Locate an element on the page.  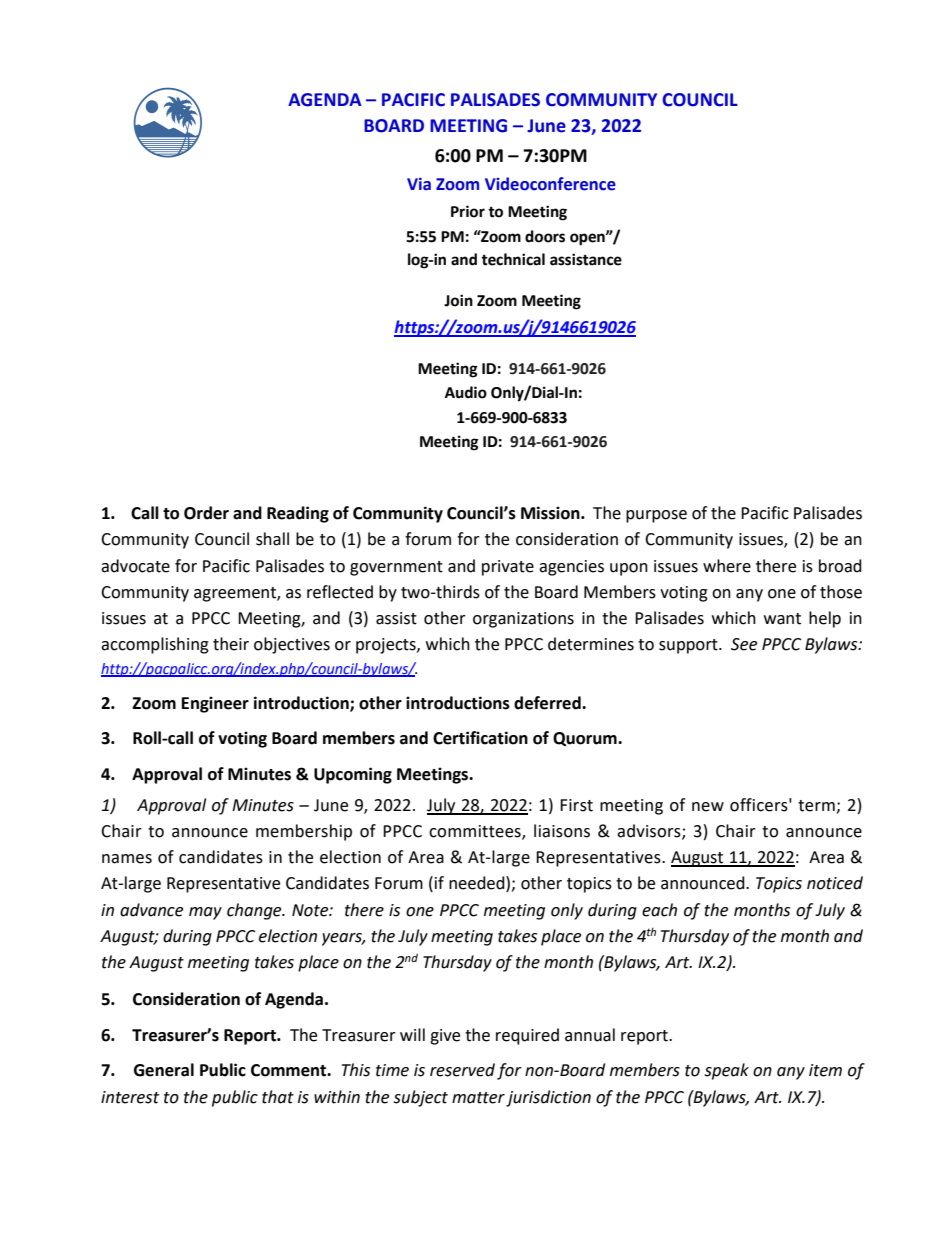
organizations is located at coordinates (523, 620).
